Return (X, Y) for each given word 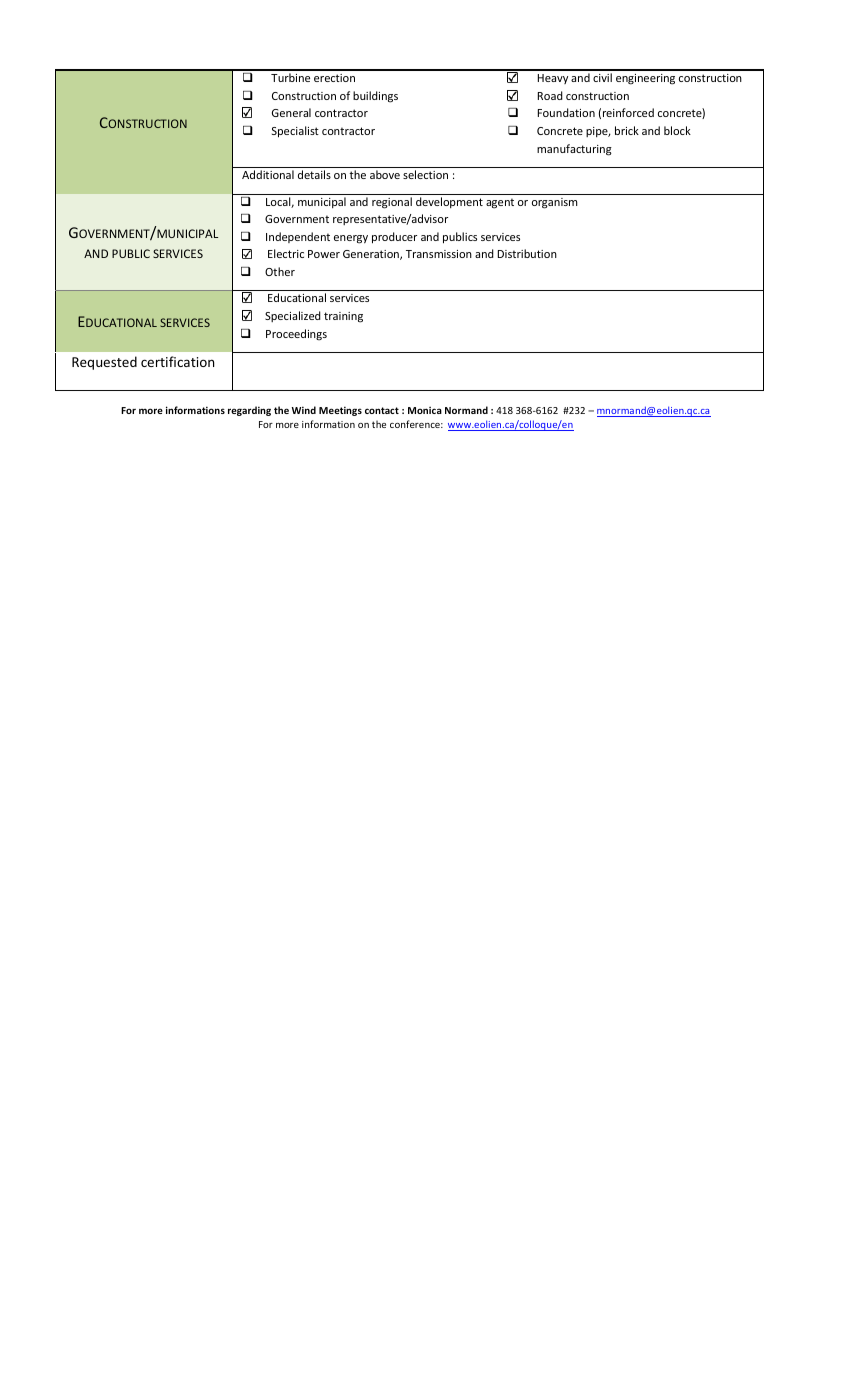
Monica (425, 410)
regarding (249, 411)
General (291, 112)
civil (602, 77)
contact (382, 410)
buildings (375, 97)
